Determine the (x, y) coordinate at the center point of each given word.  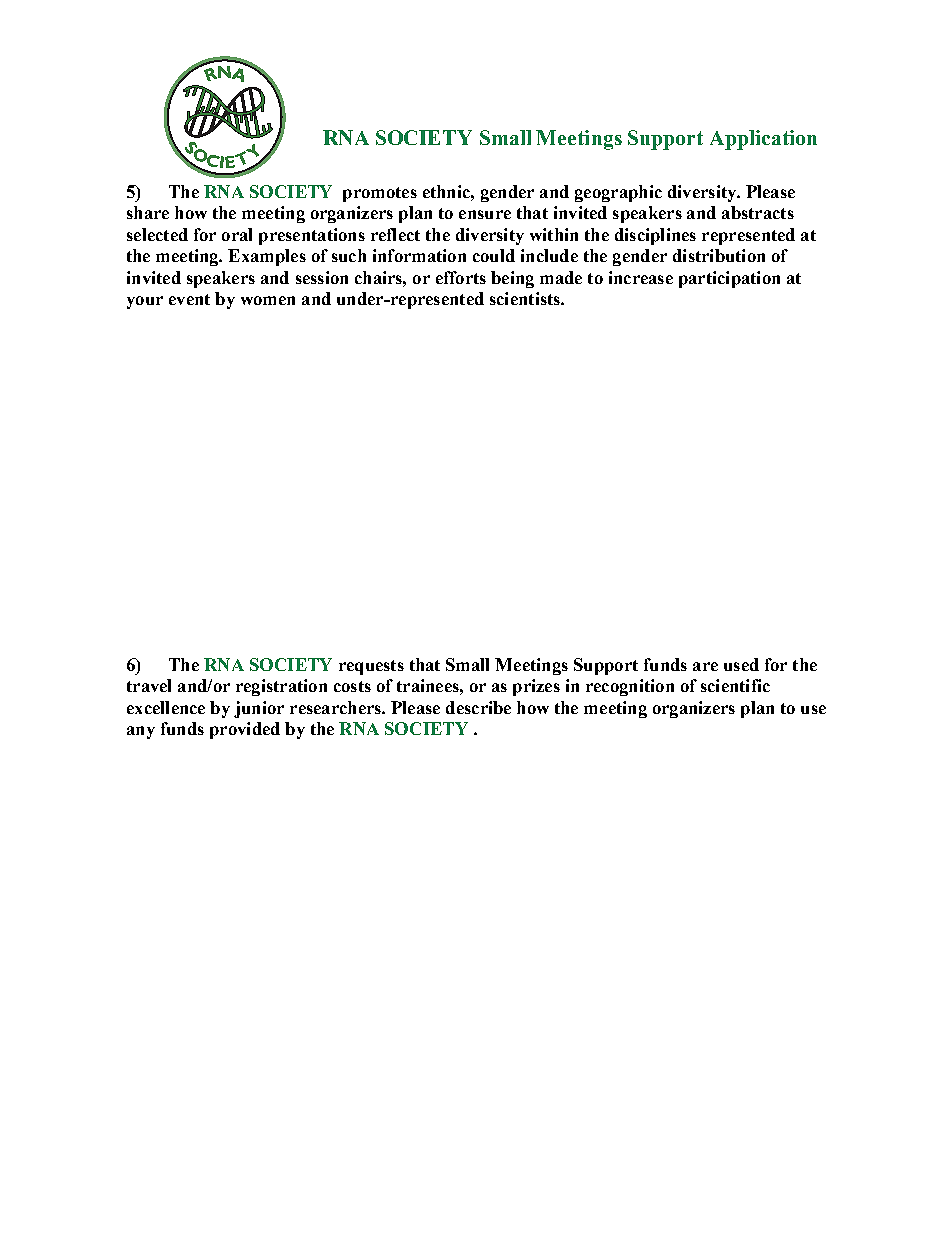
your (145, 302)
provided (245, 730)
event (189, 299)
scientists (526, 298)
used (741, 664)
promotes (380, 194)
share (148, 212)
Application (763, 140)
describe (478, 707)
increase (641, 277)
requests (371, 667)
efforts (461, 277)
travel (149, 685)
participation (729, 279)
